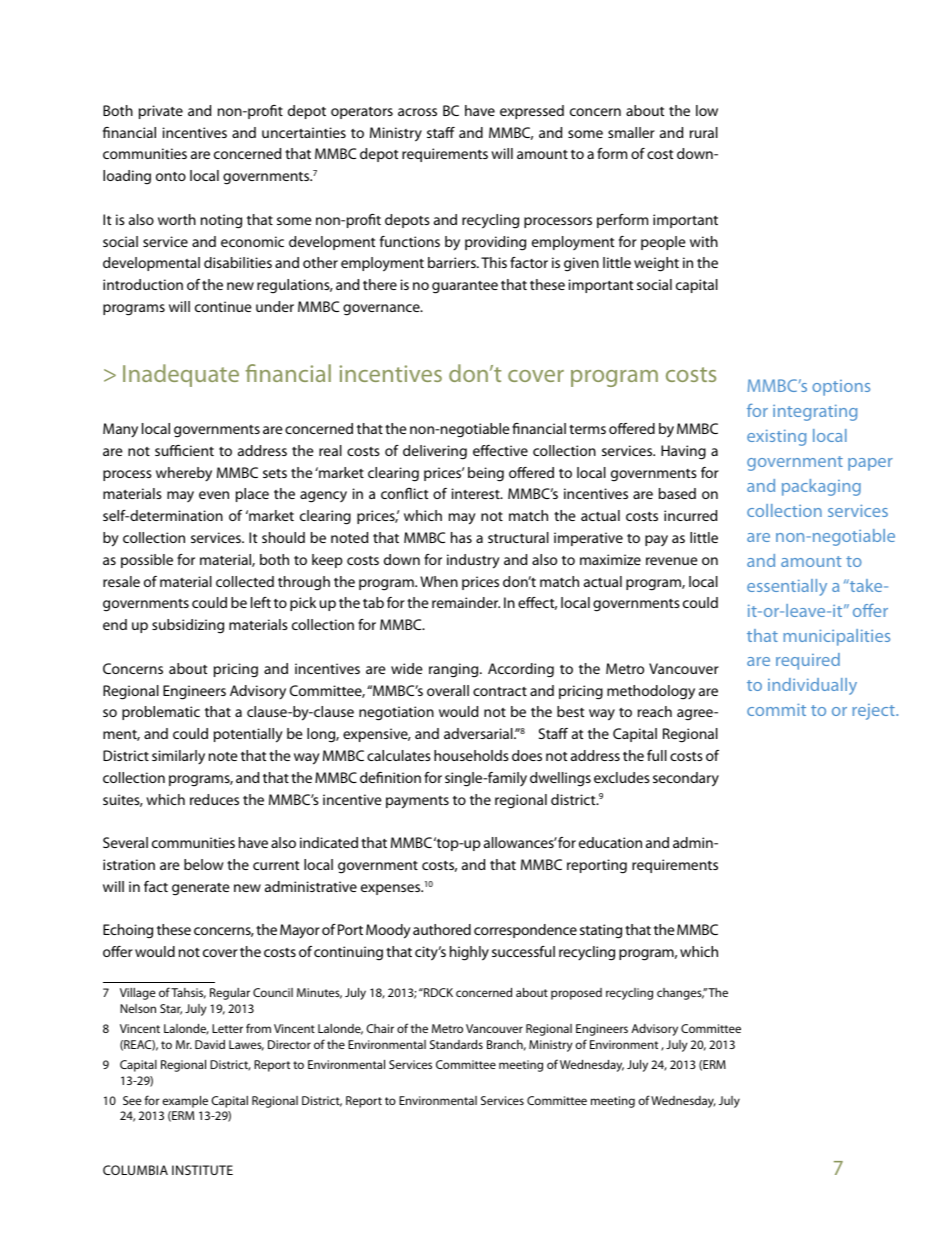  What do you see at coordinates (202, 1170) in the document?
I see `Institute` at bounding box center [202, 1170].
